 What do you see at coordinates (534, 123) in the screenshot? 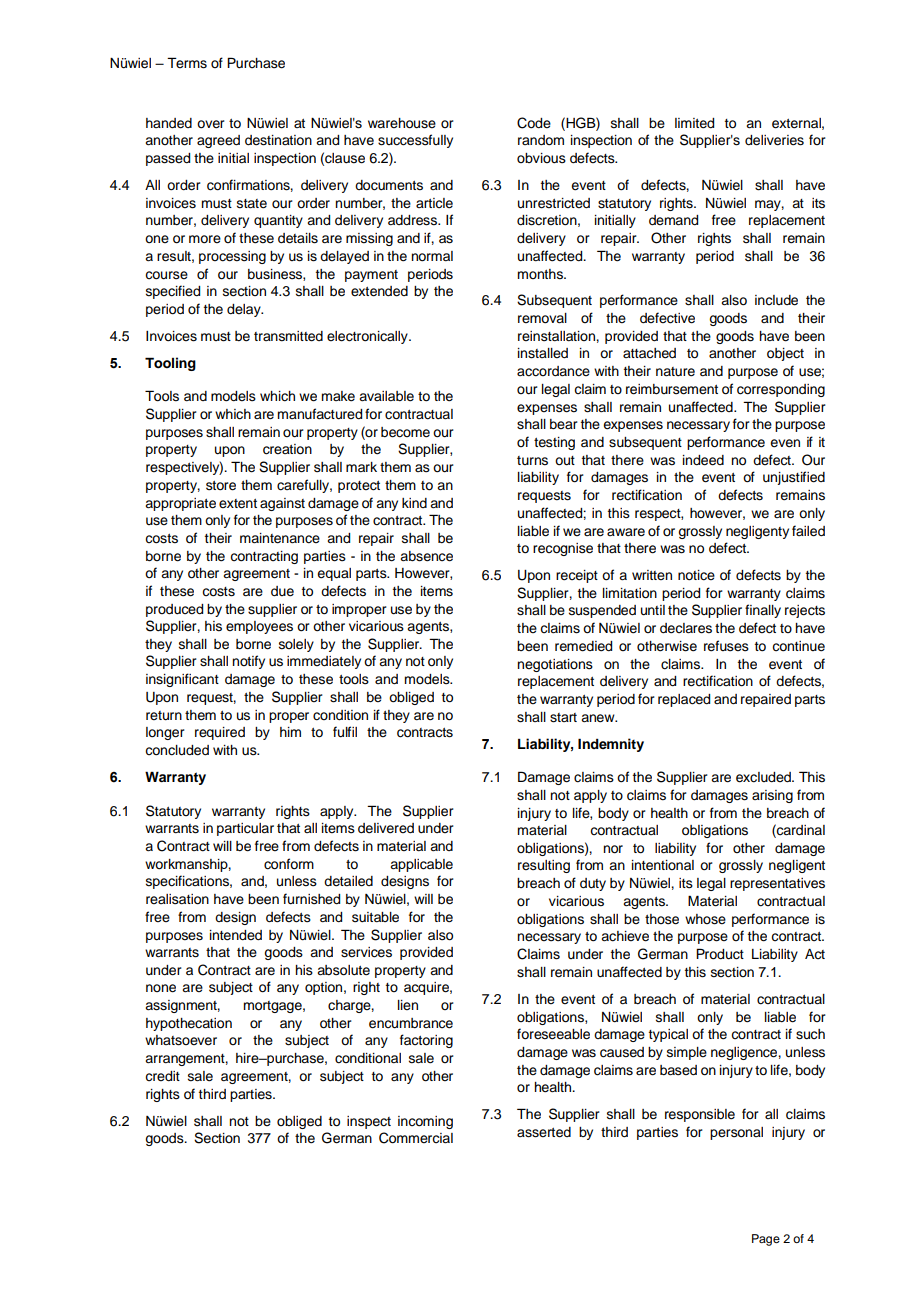
I see `Code` at bounding box center [534, 123].
